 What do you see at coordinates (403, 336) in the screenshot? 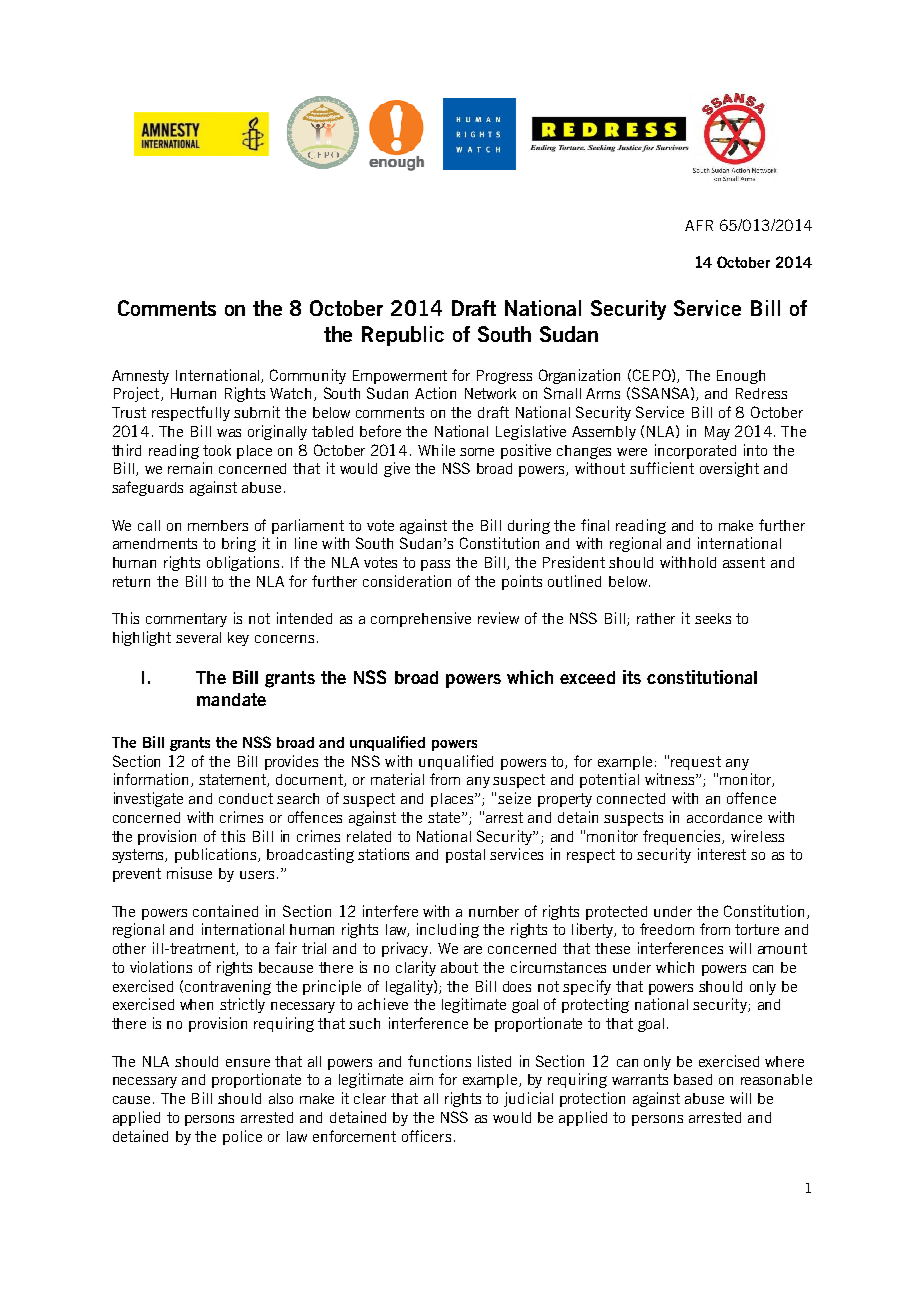
I see `Republic` at bounding box center [403, 336].
